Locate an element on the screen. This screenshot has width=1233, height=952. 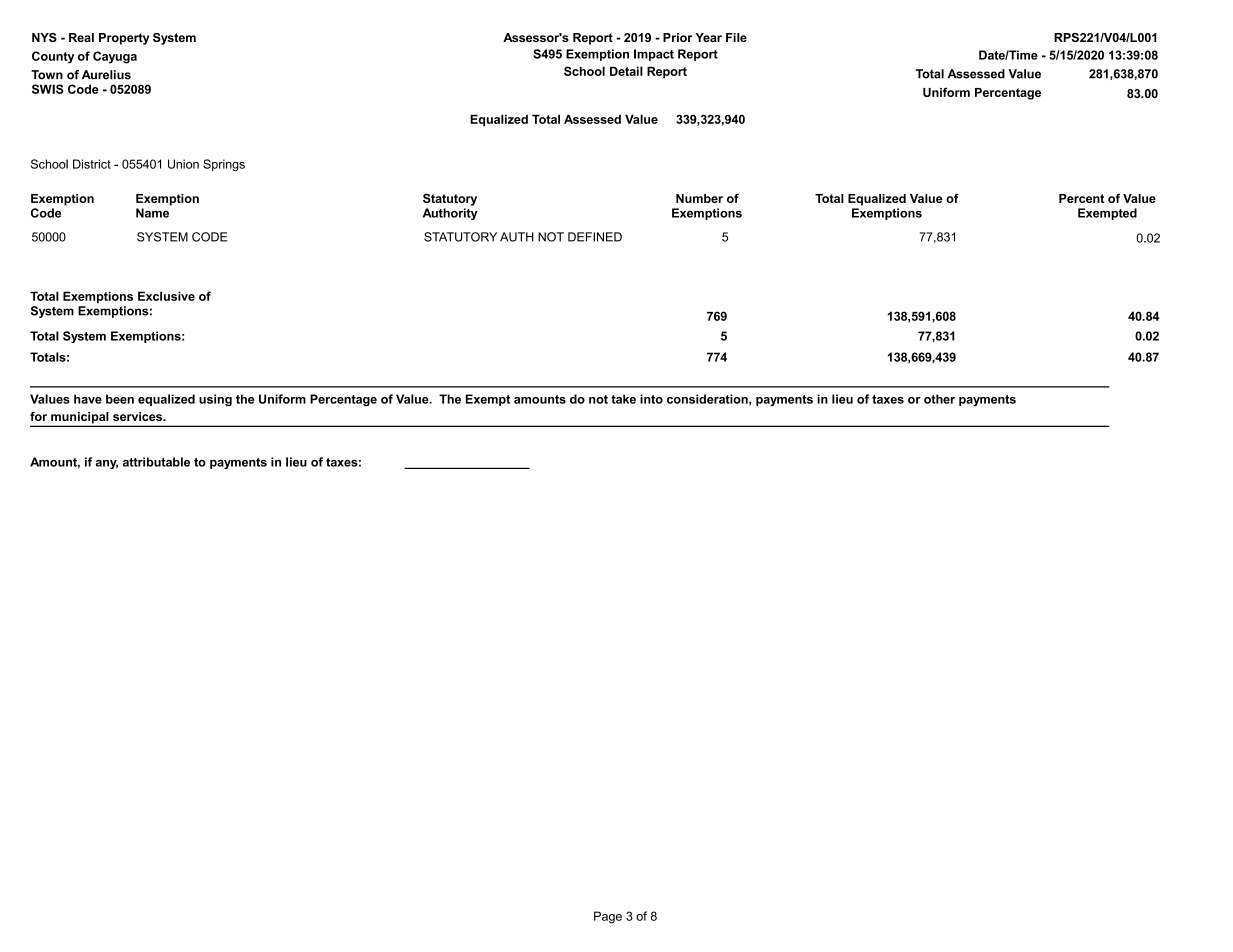
take is located at coordinates (623, 399).
